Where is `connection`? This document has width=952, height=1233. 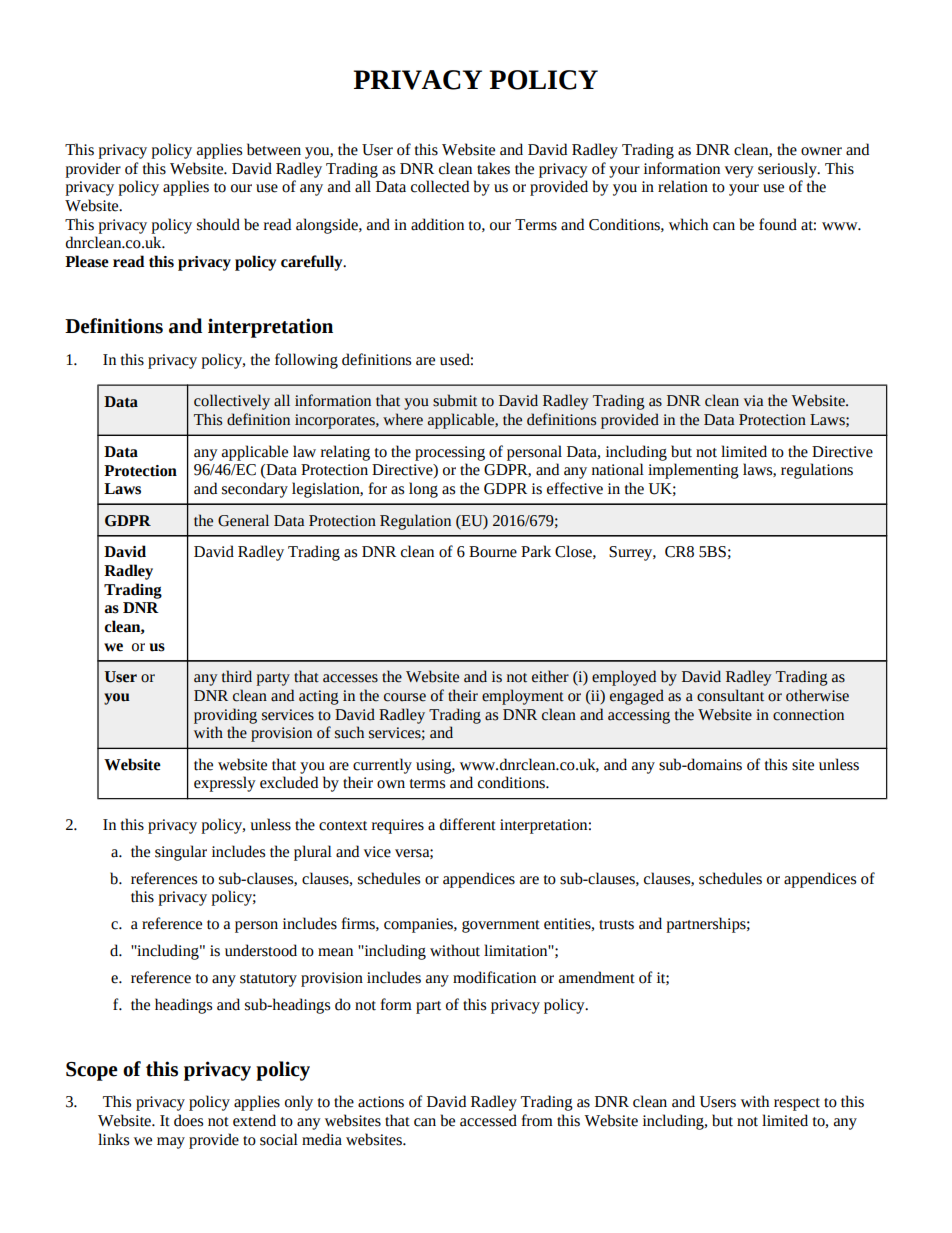 connection is located at coordinates (808, 715).
